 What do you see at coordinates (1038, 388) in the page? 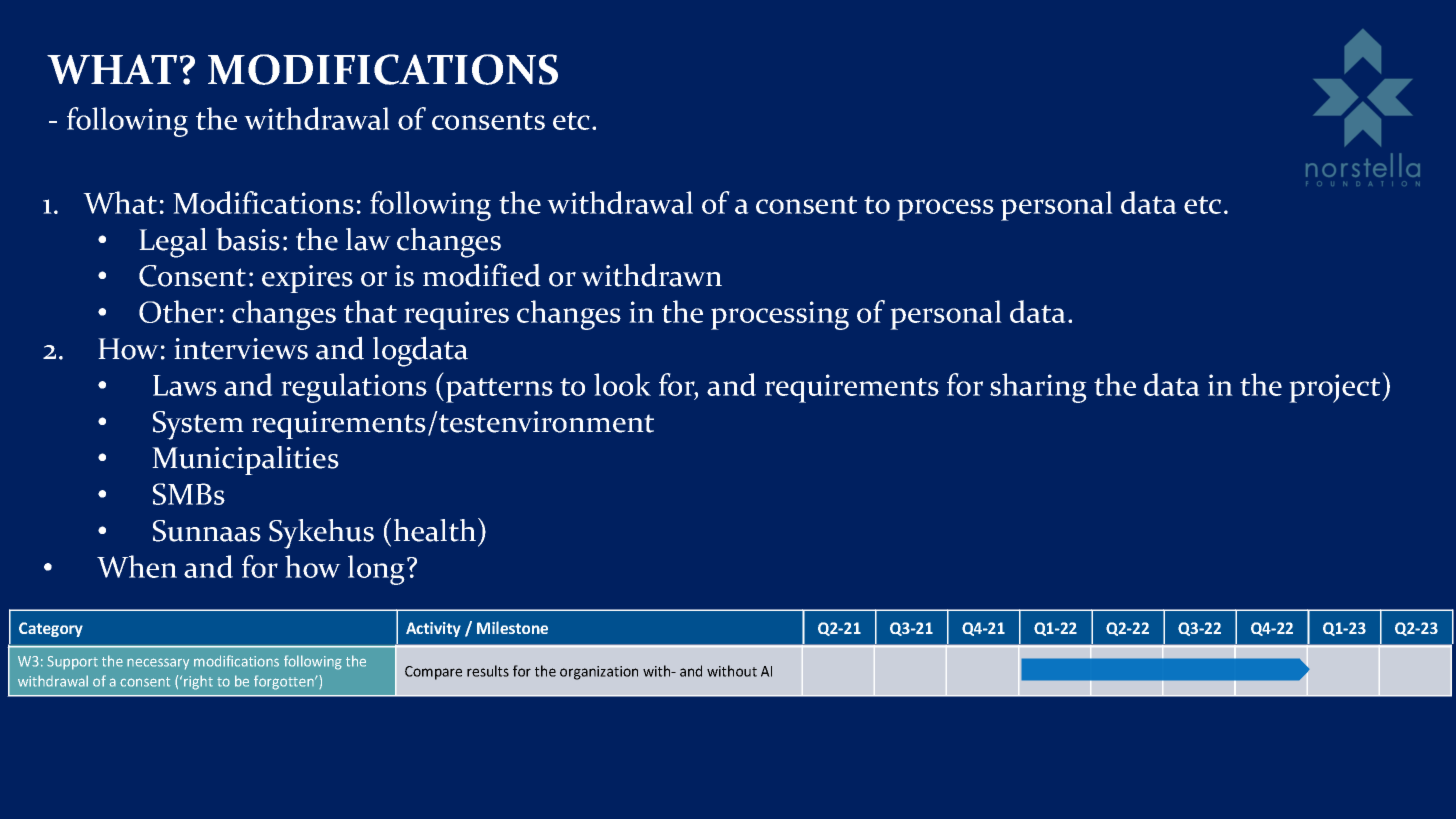
I see `sharing` at bounding box center [1038, 388].
